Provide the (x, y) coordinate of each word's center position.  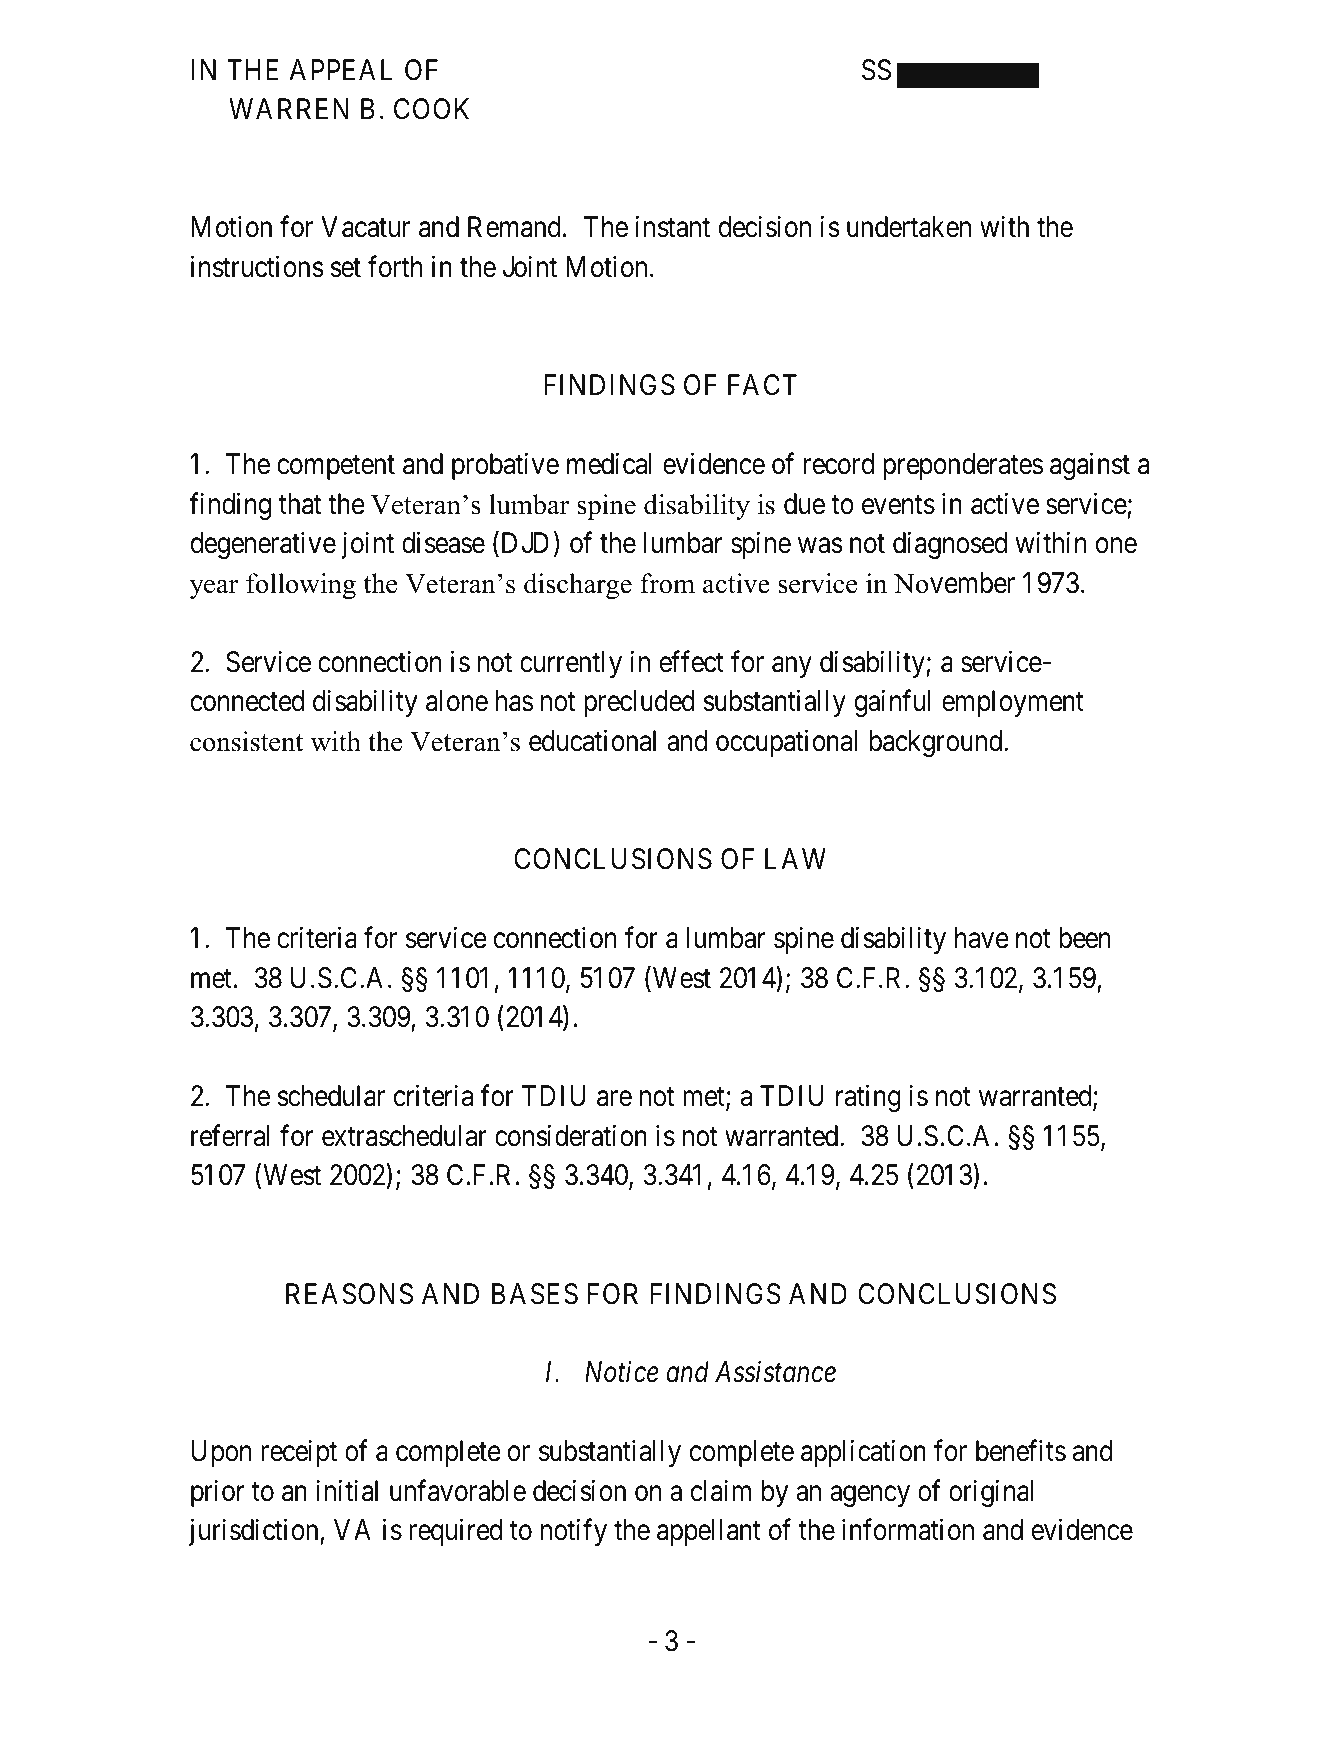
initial (347, 1491)
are (614, 1099)
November (954, 583)
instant (673, 227)
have (982, 938)
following (301, 586)
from (667, 583)
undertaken (909, 227)
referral (230, 1135)
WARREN (289, 108)
